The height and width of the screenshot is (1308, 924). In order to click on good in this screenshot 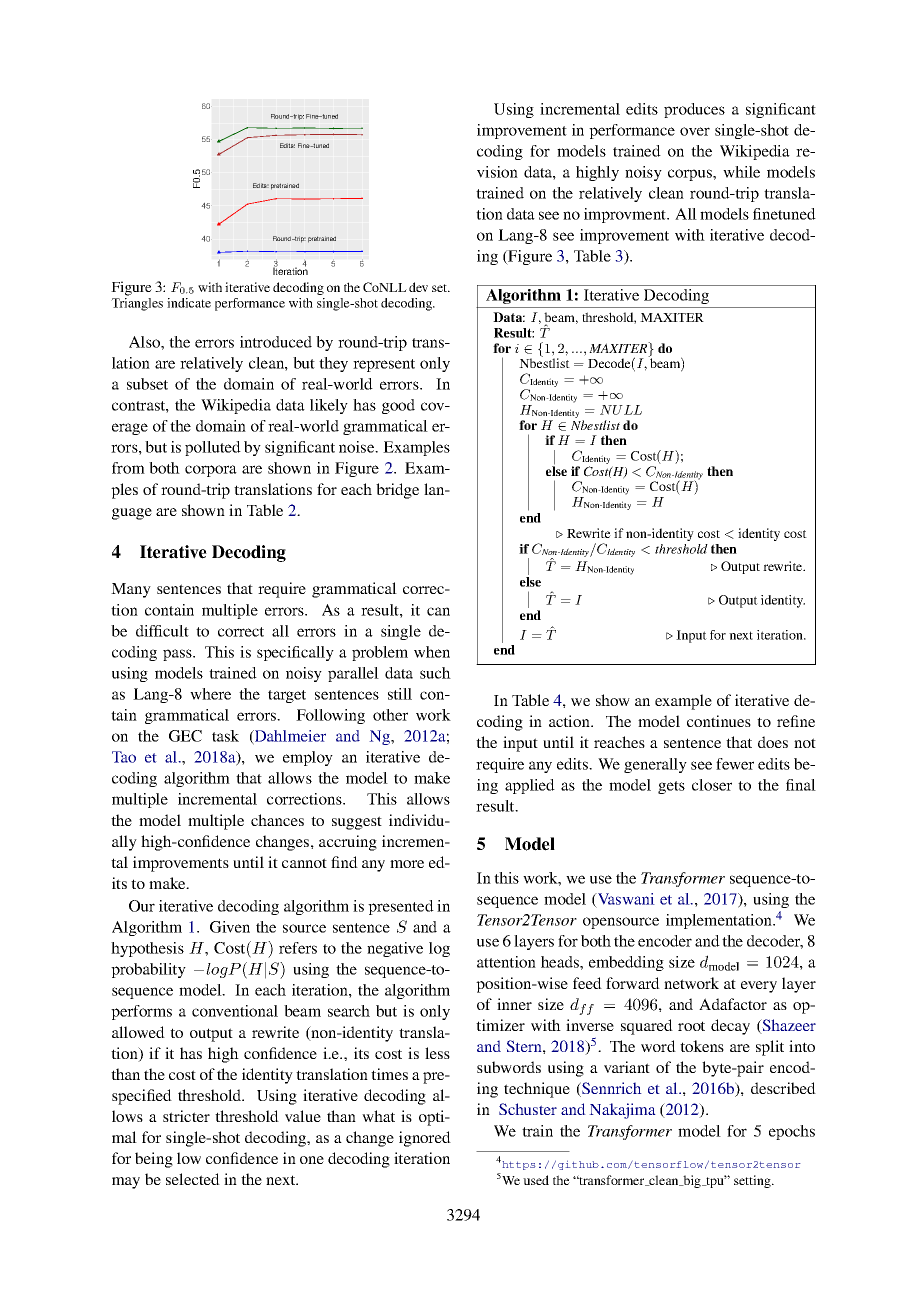, I will do `click(398, 406)`.
